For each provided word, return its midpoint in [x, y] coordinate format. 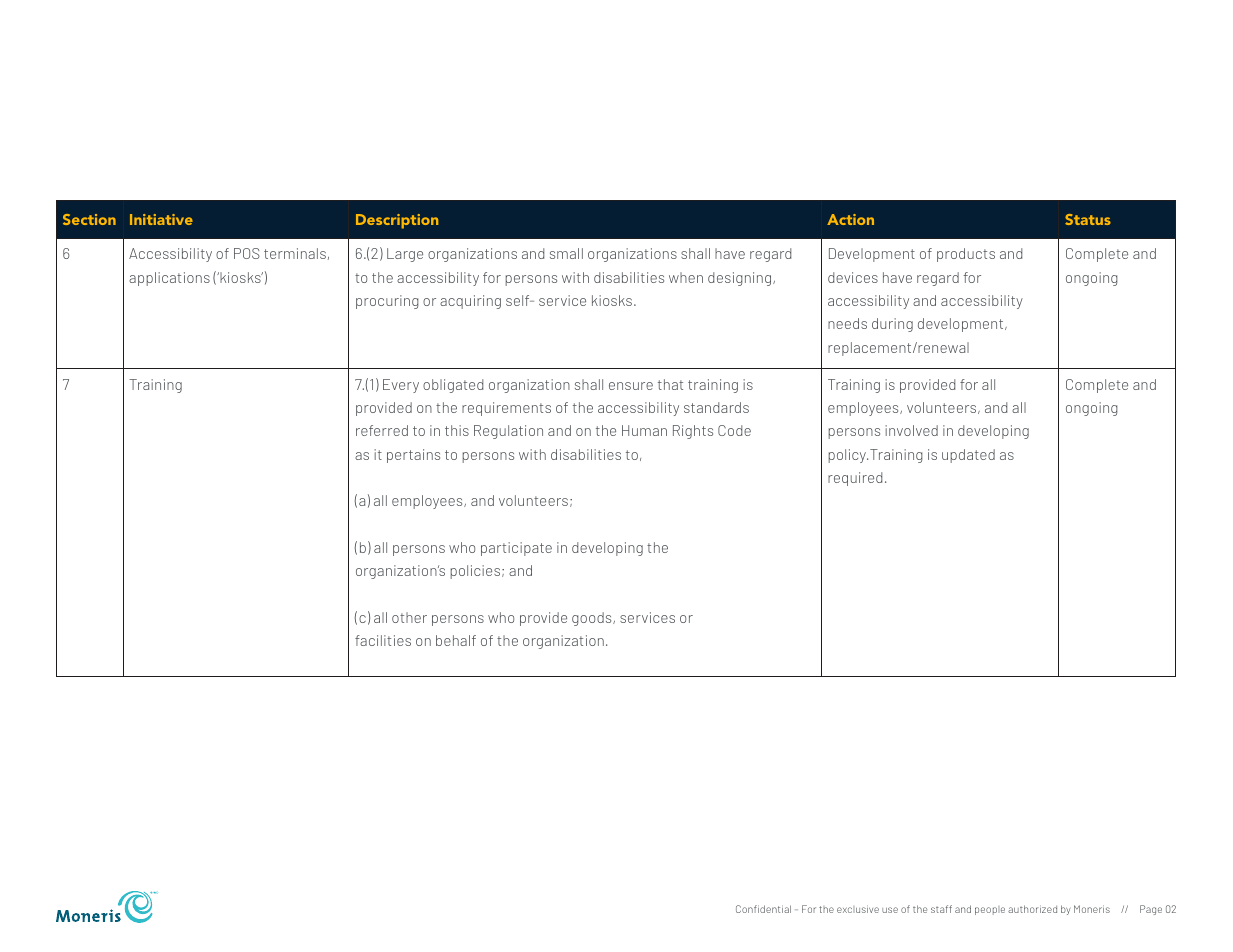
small [566, 253]
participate [516, 549]
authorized [1032, 909]
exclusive [858, 909]
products [966, 255]
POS [247, 253]
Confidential [763, 909]
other [409, 617]
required [855, 479]
